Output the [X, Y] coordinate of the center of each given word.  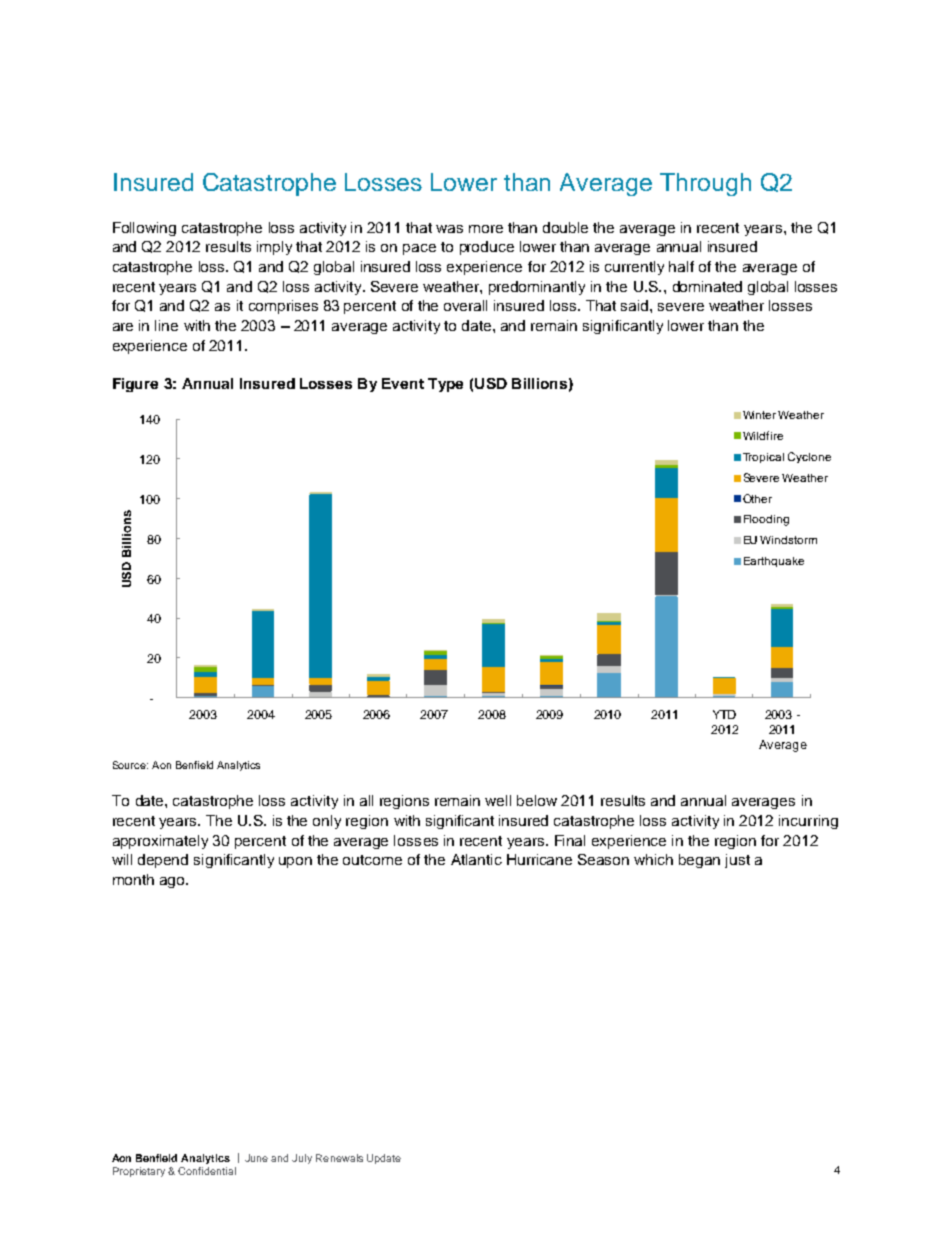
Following [144, 229]
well [498, 800]
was [449, 229]
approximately [160, 842]
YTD [724, 714]
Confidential [207, 1171]
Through [705, 184]
